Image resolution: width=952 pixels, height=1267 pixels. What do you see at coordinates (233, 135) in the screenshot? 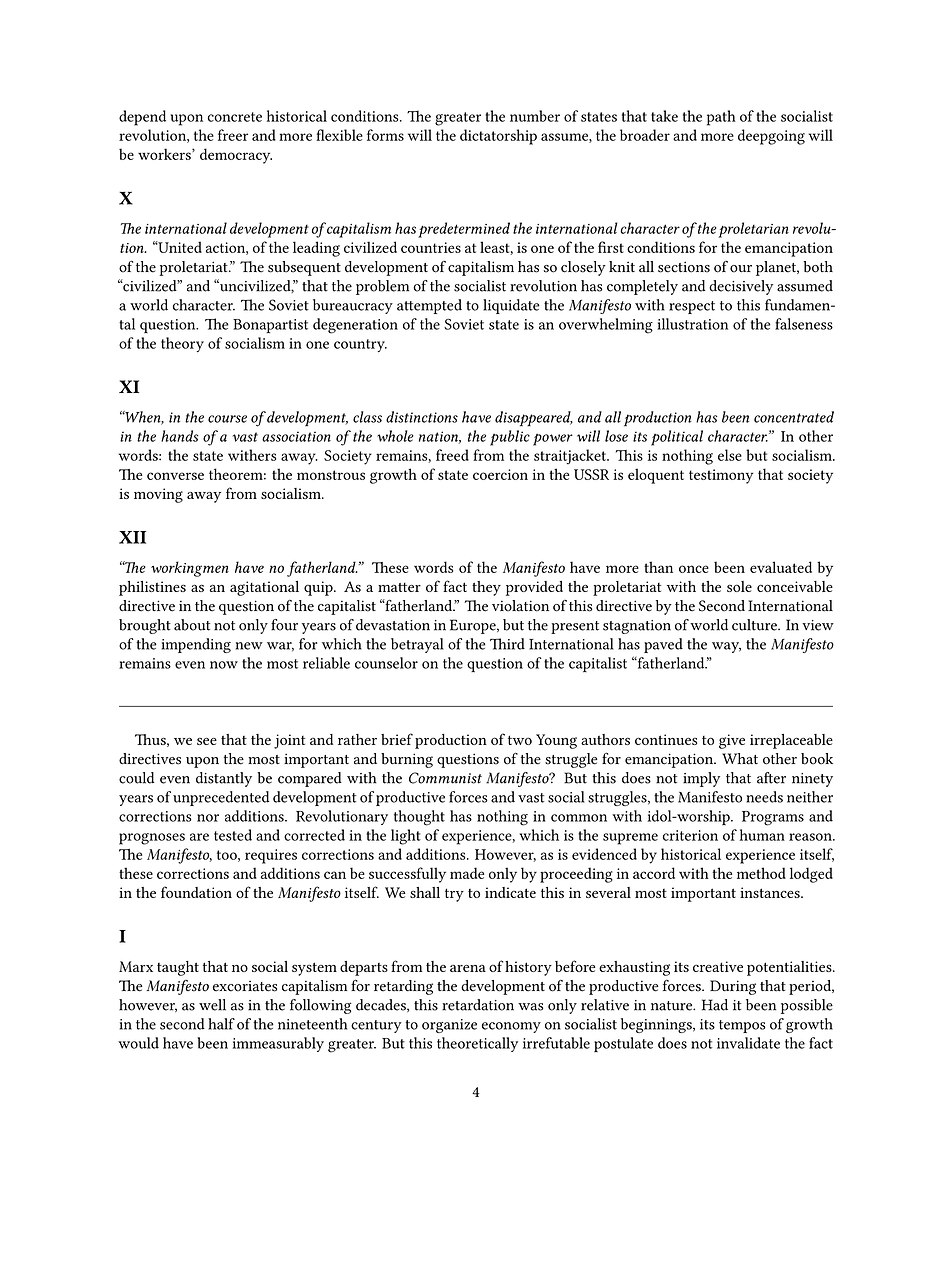
I see `freer` at bounding box center [233, 135].
